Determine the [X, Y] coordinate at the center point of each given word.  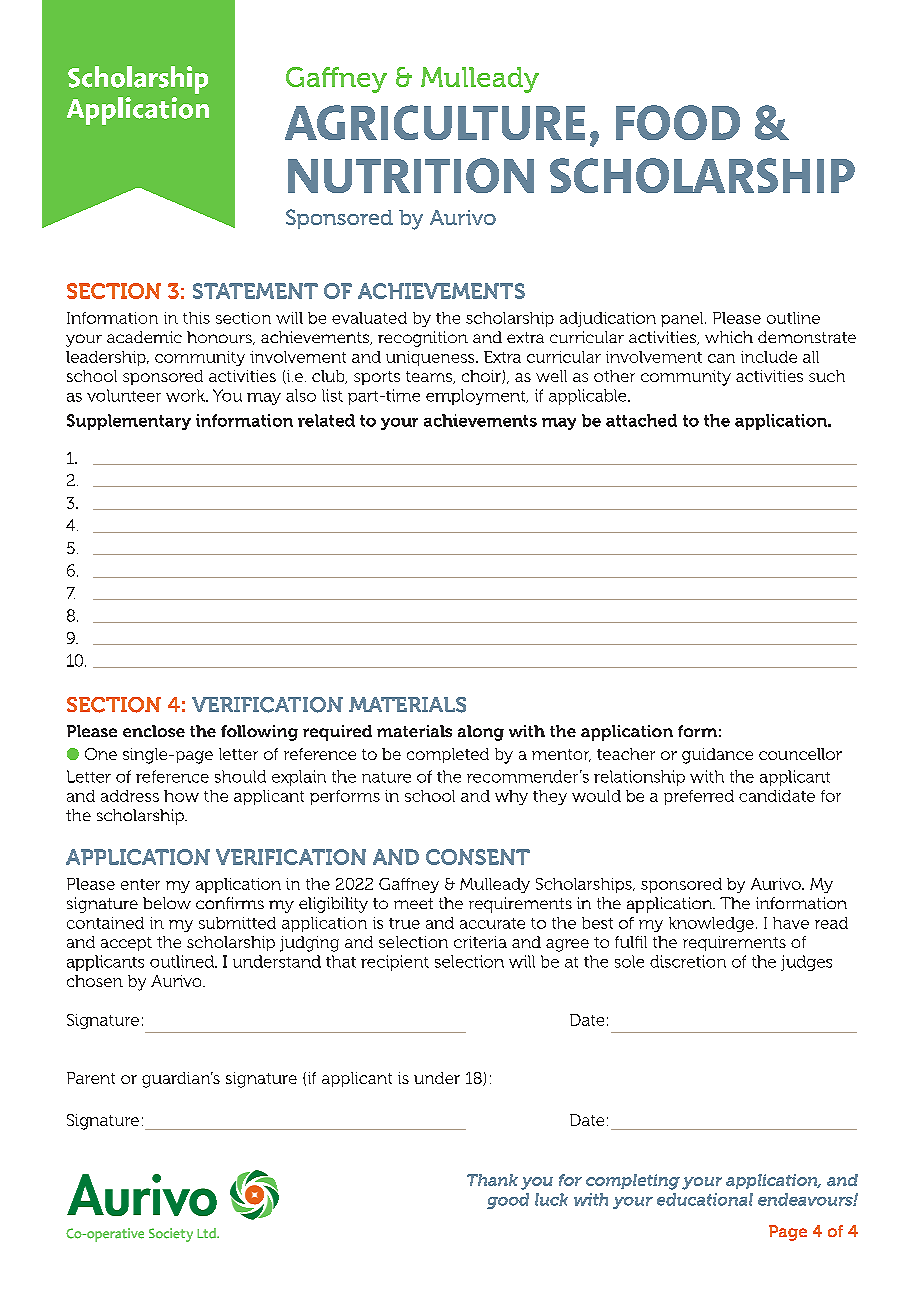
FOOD [678, 122]
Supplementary [129, 422]
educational [705, 1199]
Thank [492, 1180]
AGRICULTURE [435, 122]
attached [641, 420]
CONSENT [478, 857]
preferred [699, 797]
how [181, 796]
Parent [91, 1078]
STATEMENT [255, 291]
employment [477, 397]
